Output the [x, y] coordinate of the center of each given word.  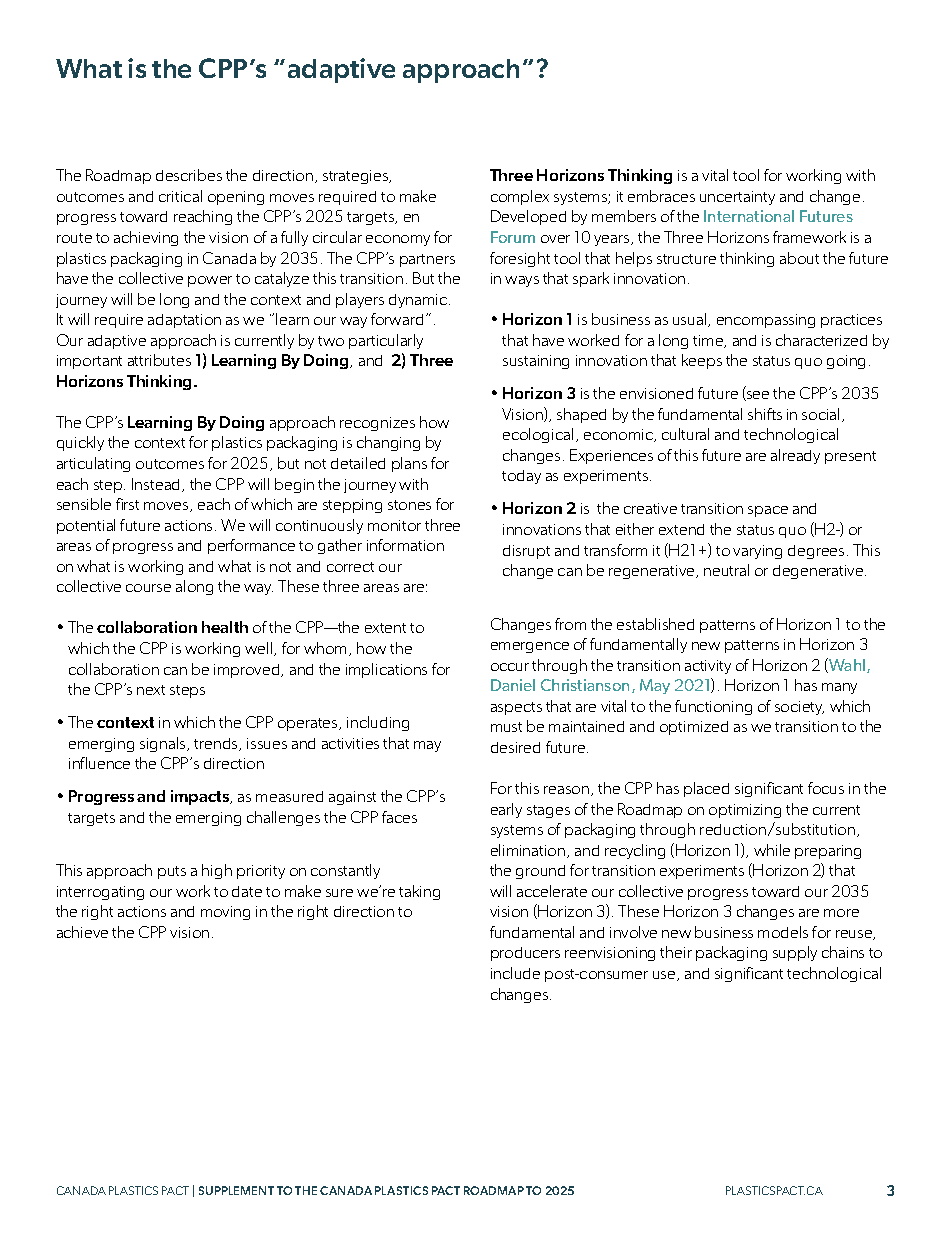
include [515, 973]
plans [409, 464]
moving [225, 913]
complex [520, 197]
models [783, 932]
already [795, 456]
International [749, 216]
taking [419, 892]
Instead [157, 485]
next [151, 690]
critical [180, 196]
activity [708, 667]
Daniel [513, 685]
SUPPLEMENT [236, 1190]
